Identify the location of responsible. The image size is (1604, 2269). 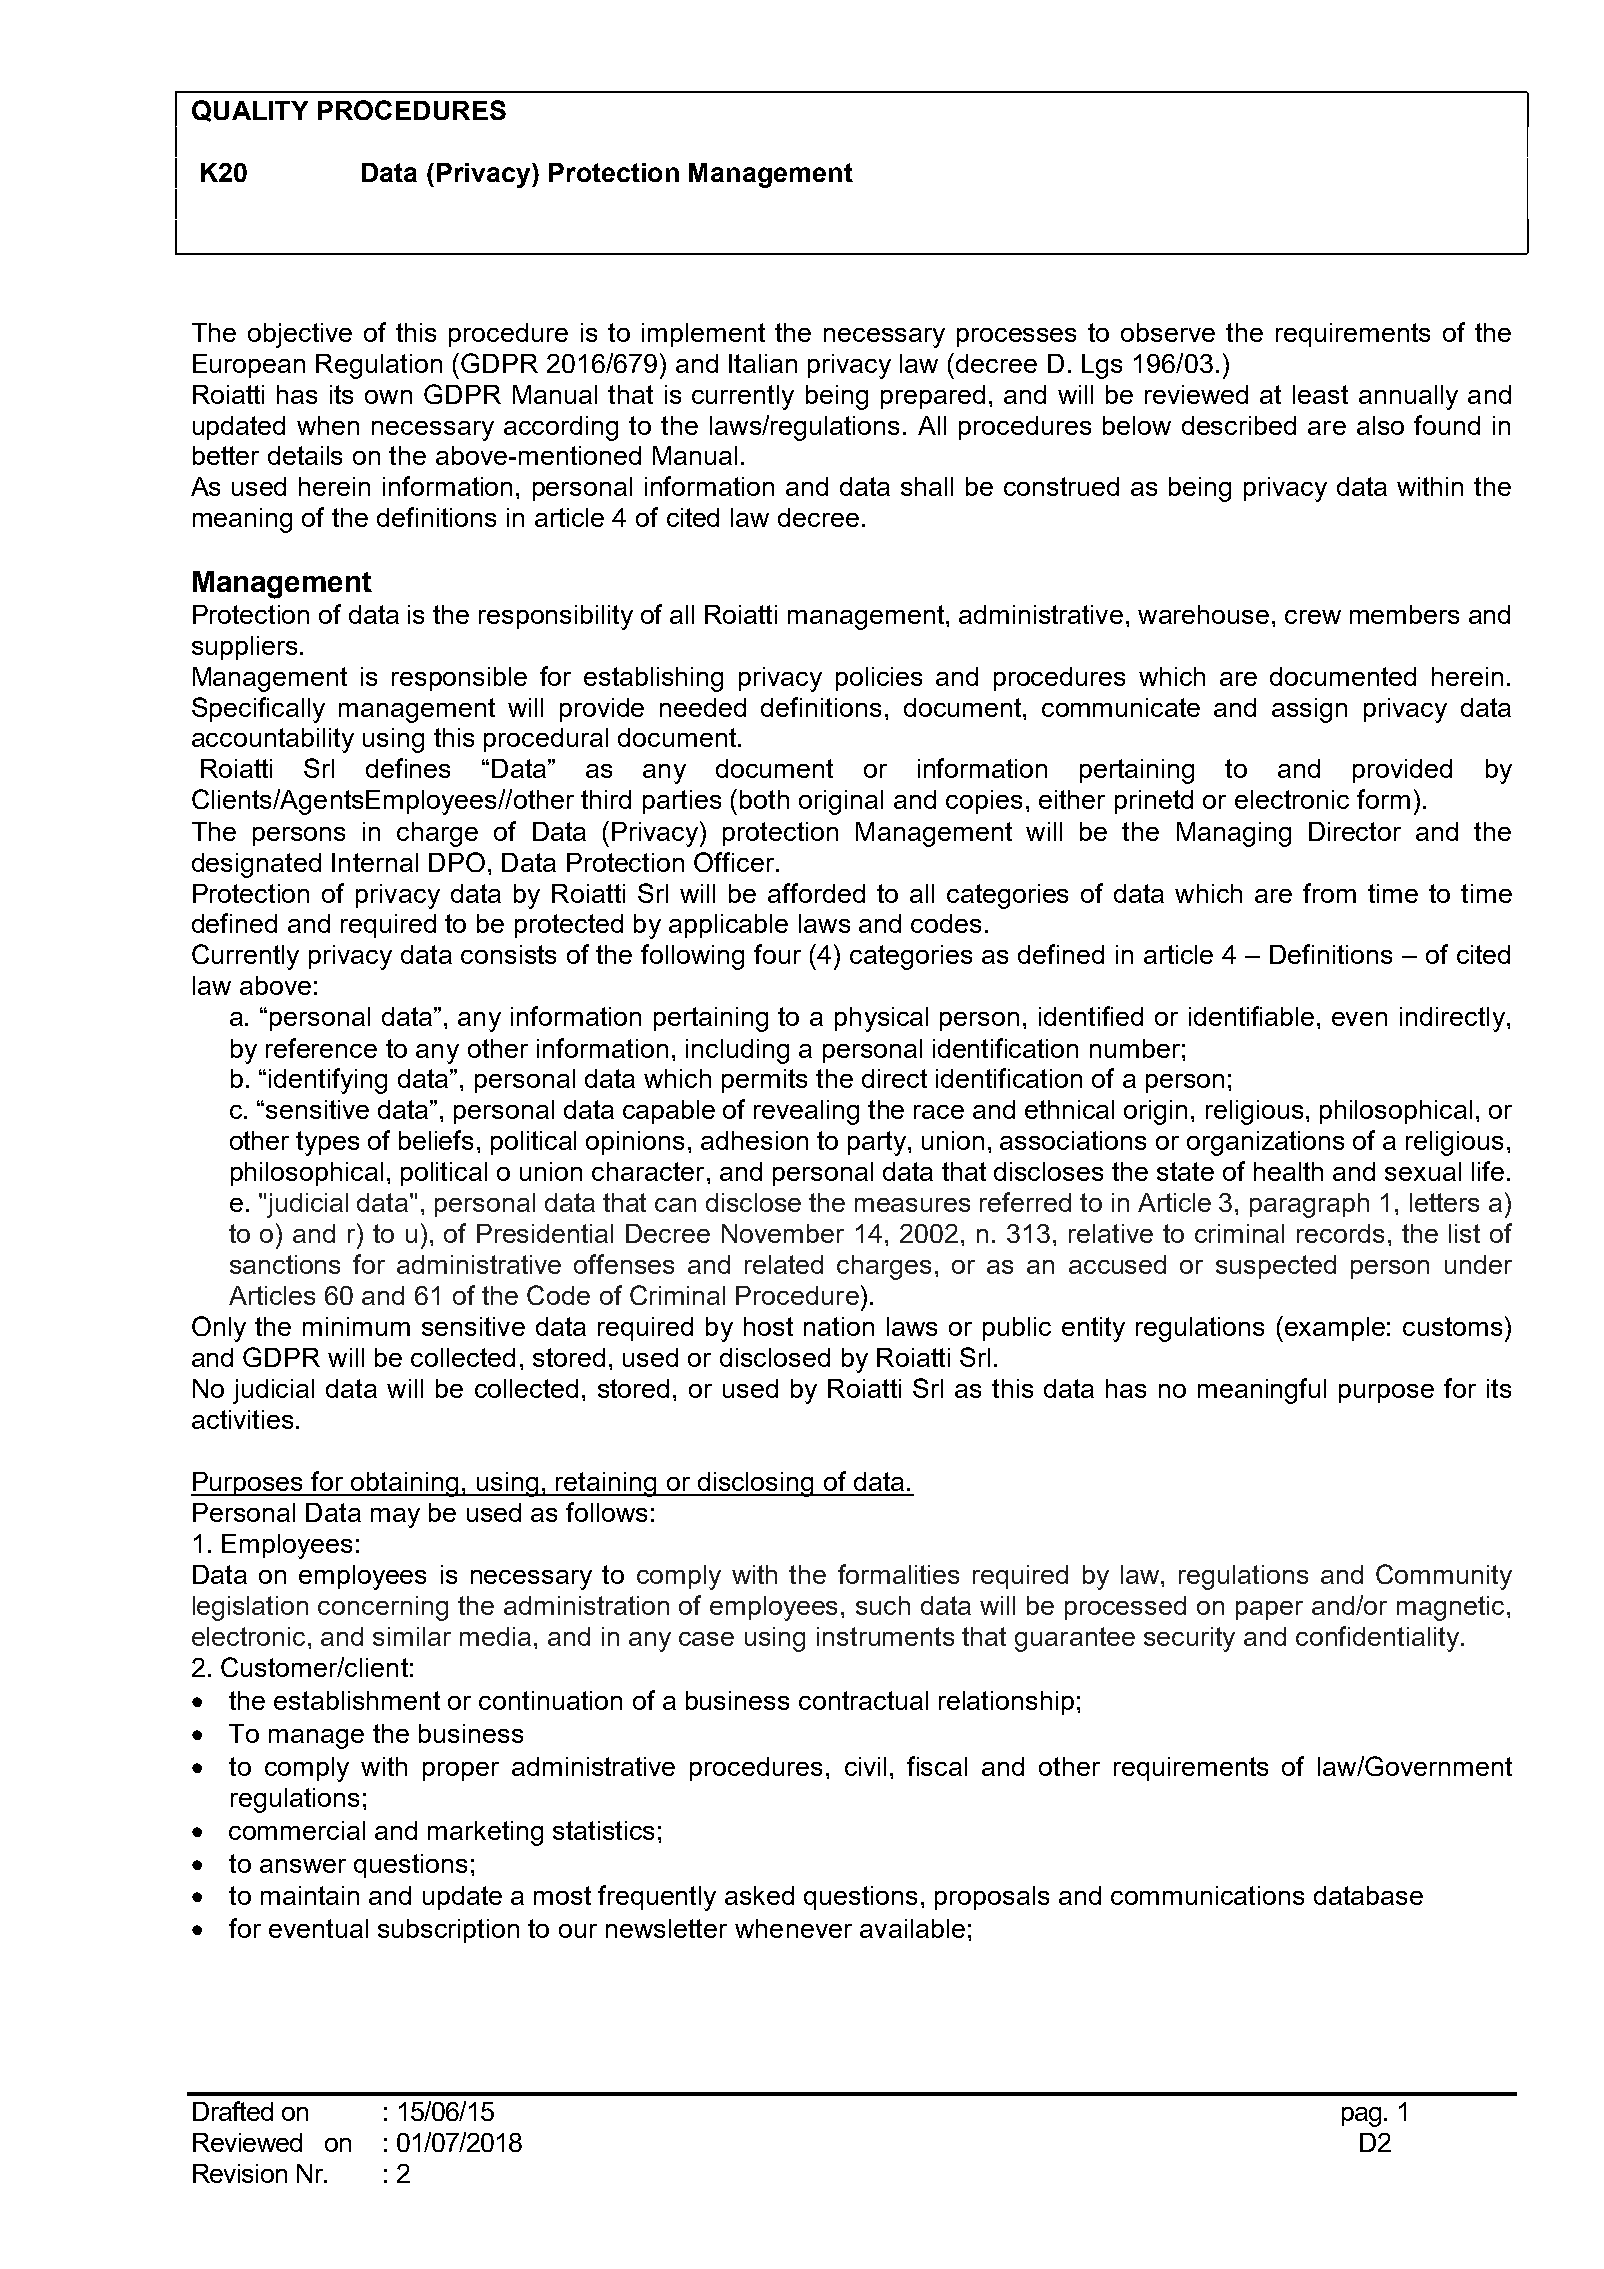
(459, 679).
